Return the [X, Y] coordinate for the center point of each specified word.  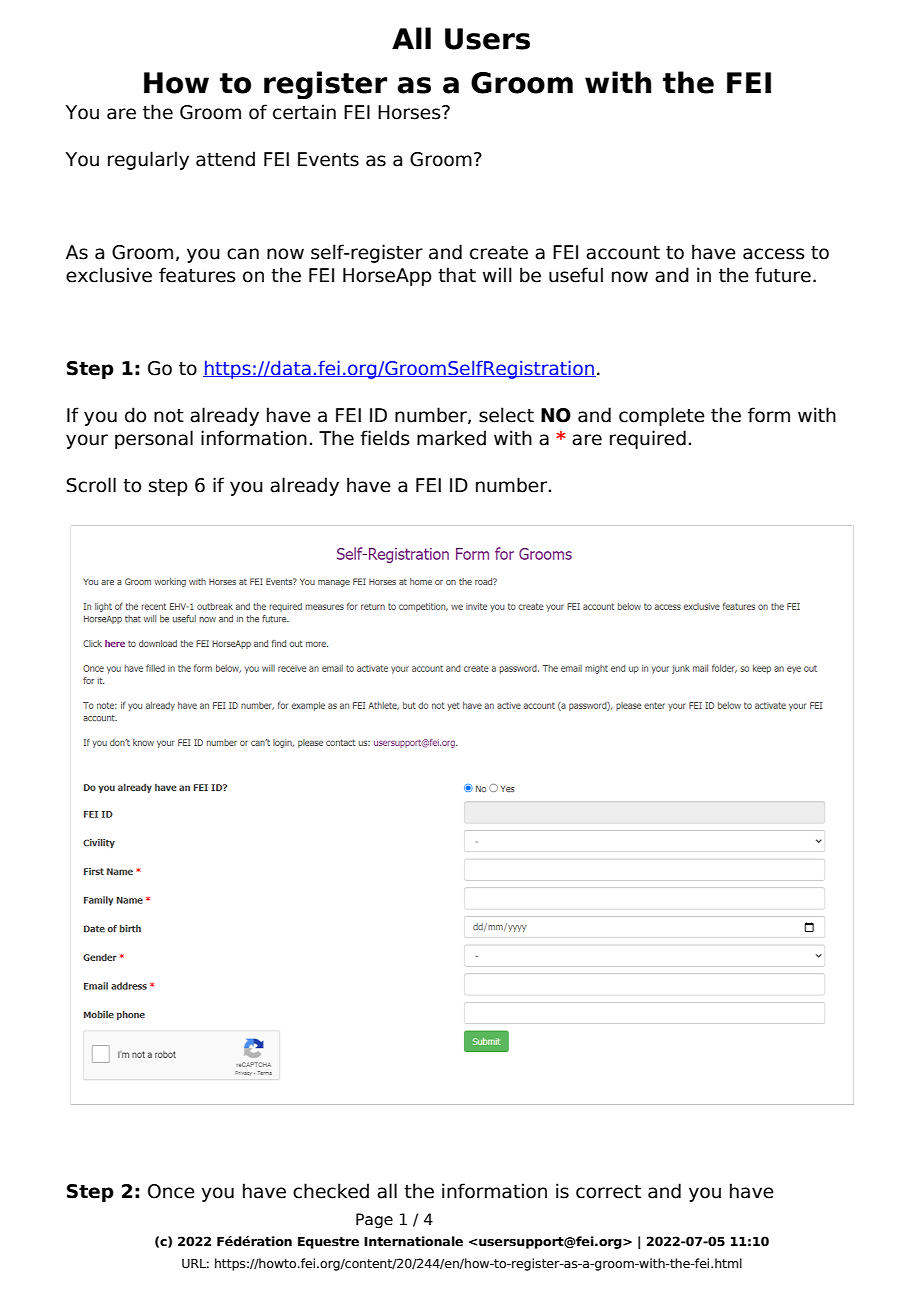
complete [662, 416]
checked [331, 1191]
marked [451, 438]
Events [328, 159]
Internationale [413, 1241]
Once [171, 1191]
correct [608, 1192]
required [648, 439]
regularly [148, 160]
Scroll [91, 485]
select [506, 415]
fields [385, 438]
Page [374, 1220]
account [623, 253]
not [169, 416]
